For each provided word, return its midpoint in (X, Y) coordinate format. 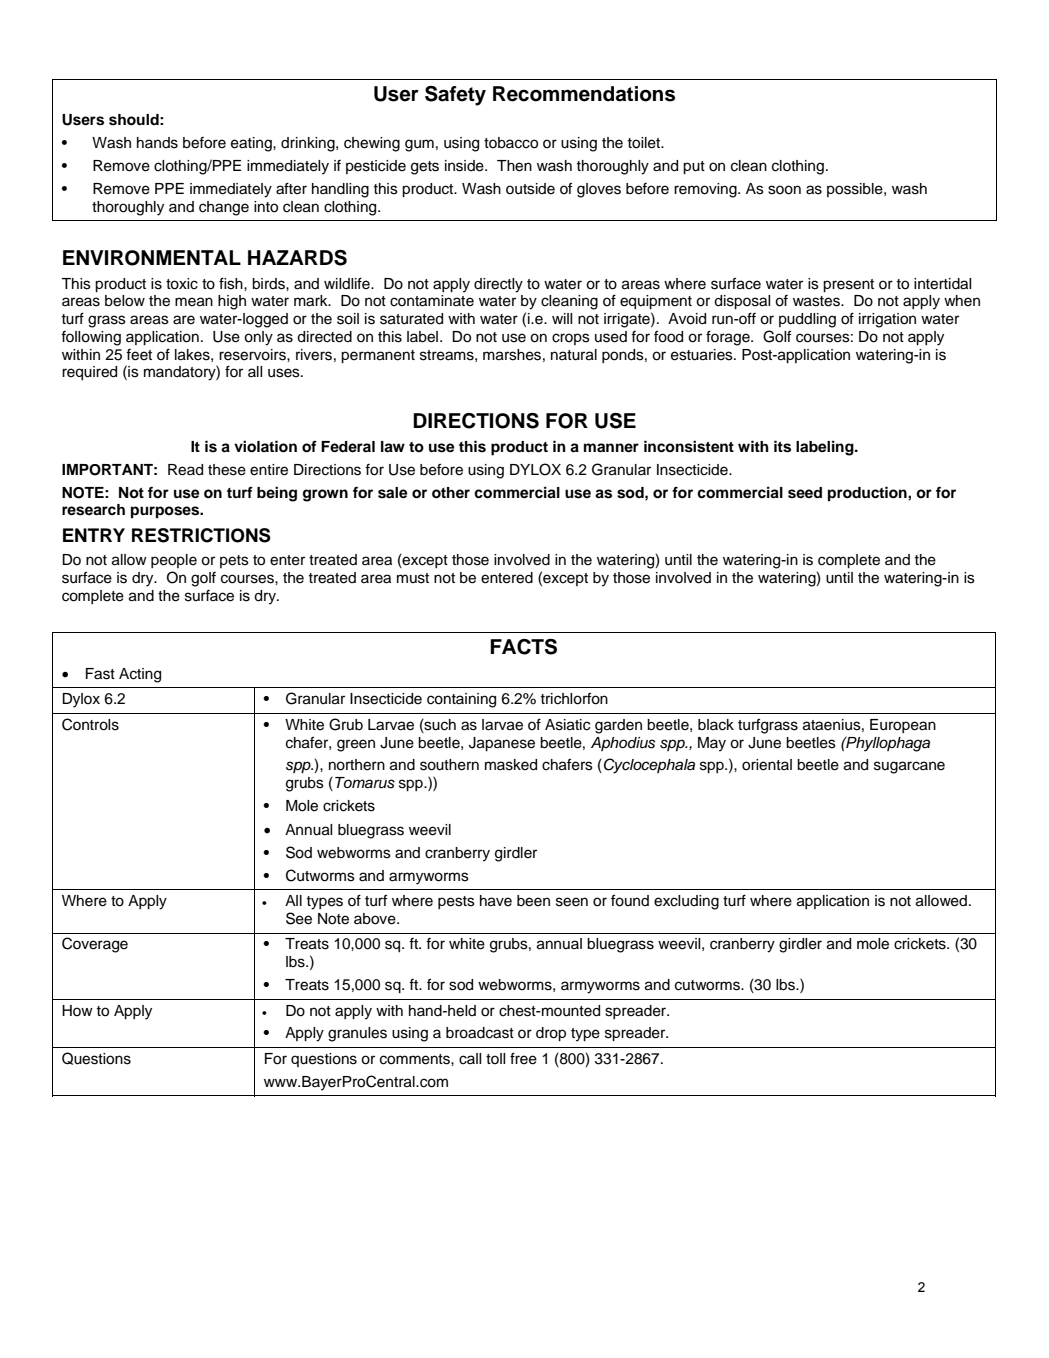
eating (252, 144)
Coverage (95, 945)
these (227, 470)
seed (805, 493)
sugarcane (909, 767)
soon (784, 190)
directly (498, 285)
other (451, 493)
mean (194, 302)
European (903, 726)
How (77, 1010)
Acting (140, 675)
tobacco (511, 143)
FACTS (523, 647)
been (533, 901)
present (848, 285)
